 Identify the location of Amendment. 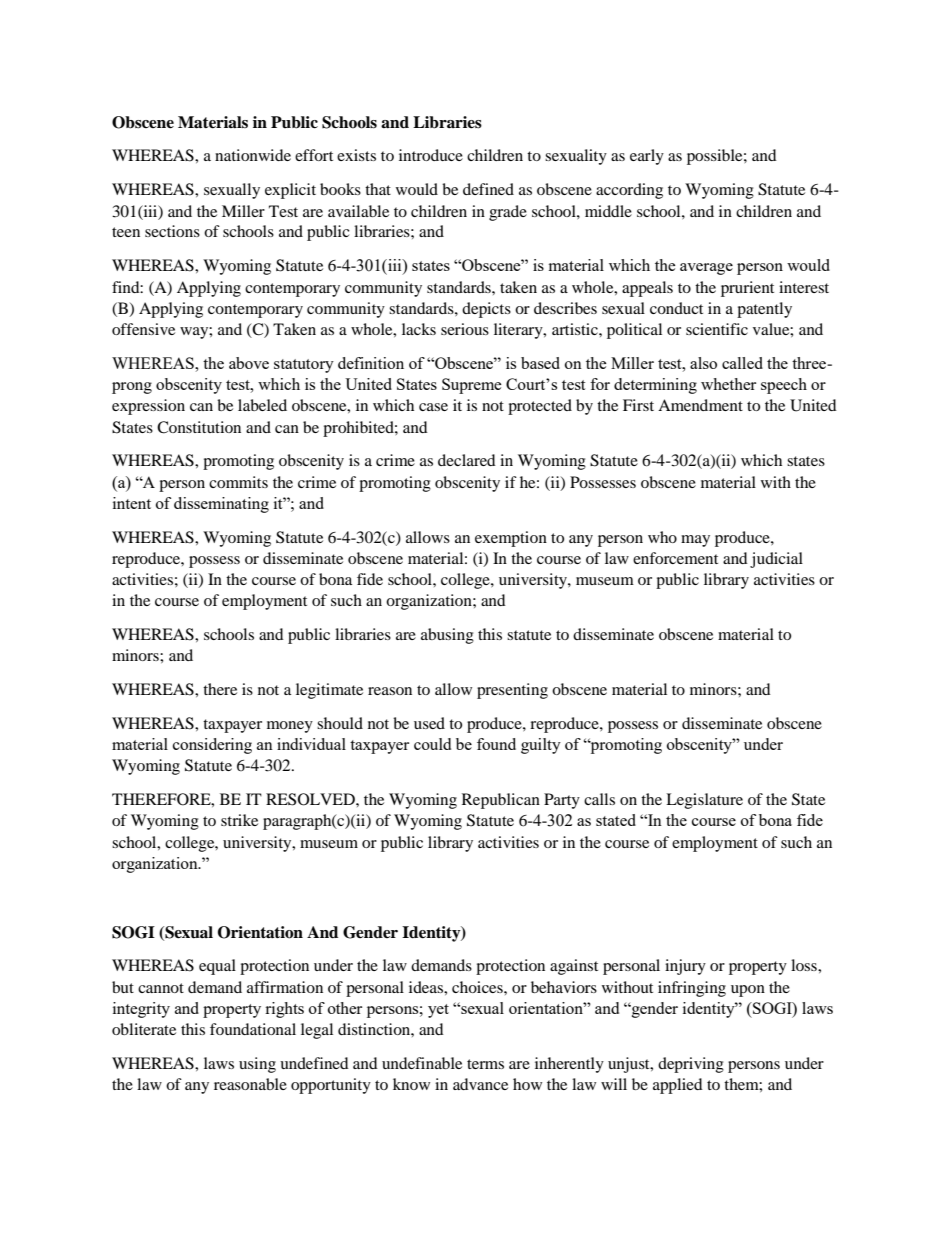
(700, 405).
